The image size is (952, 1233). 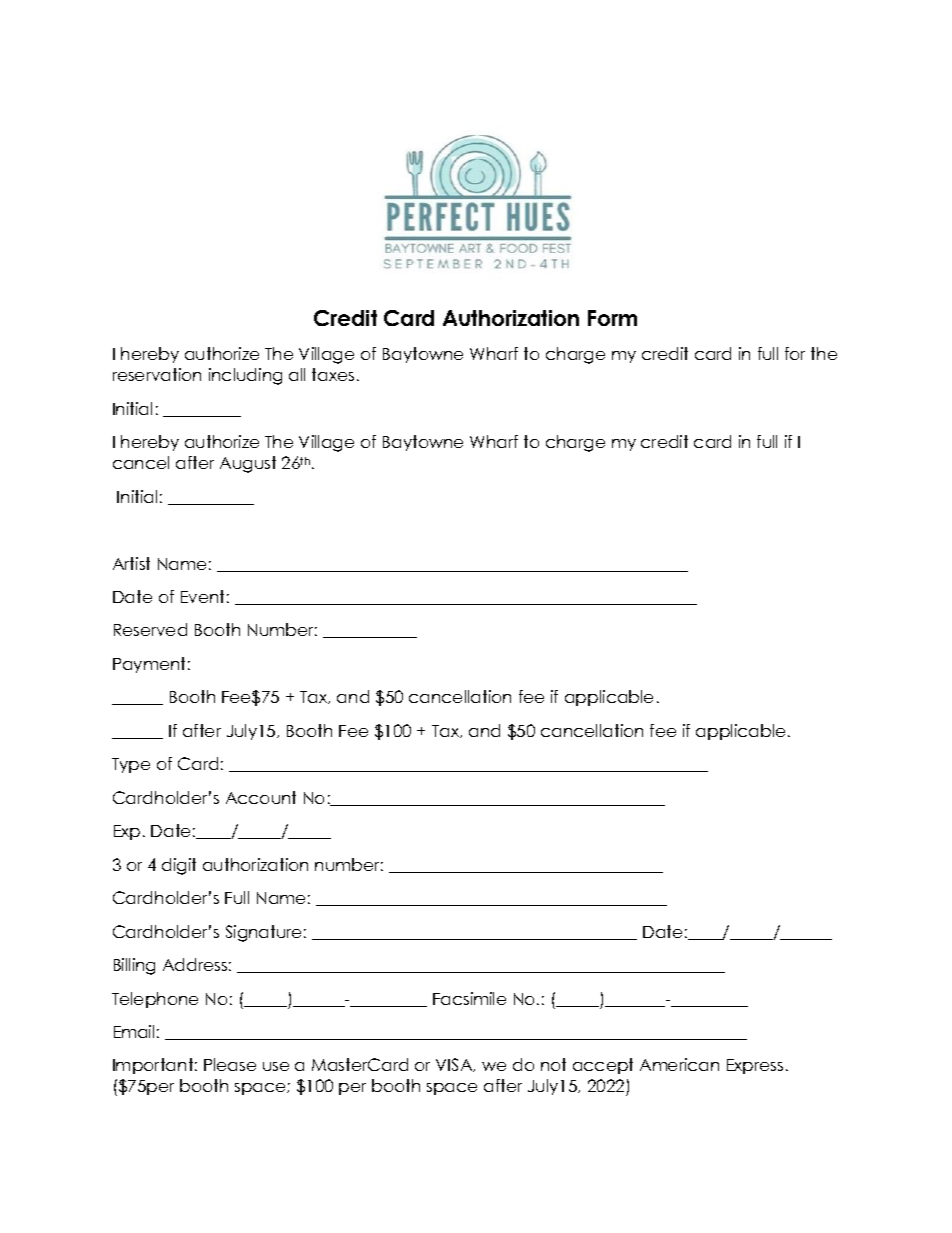 I want to click on reservation, so click(x=157, y=374).
